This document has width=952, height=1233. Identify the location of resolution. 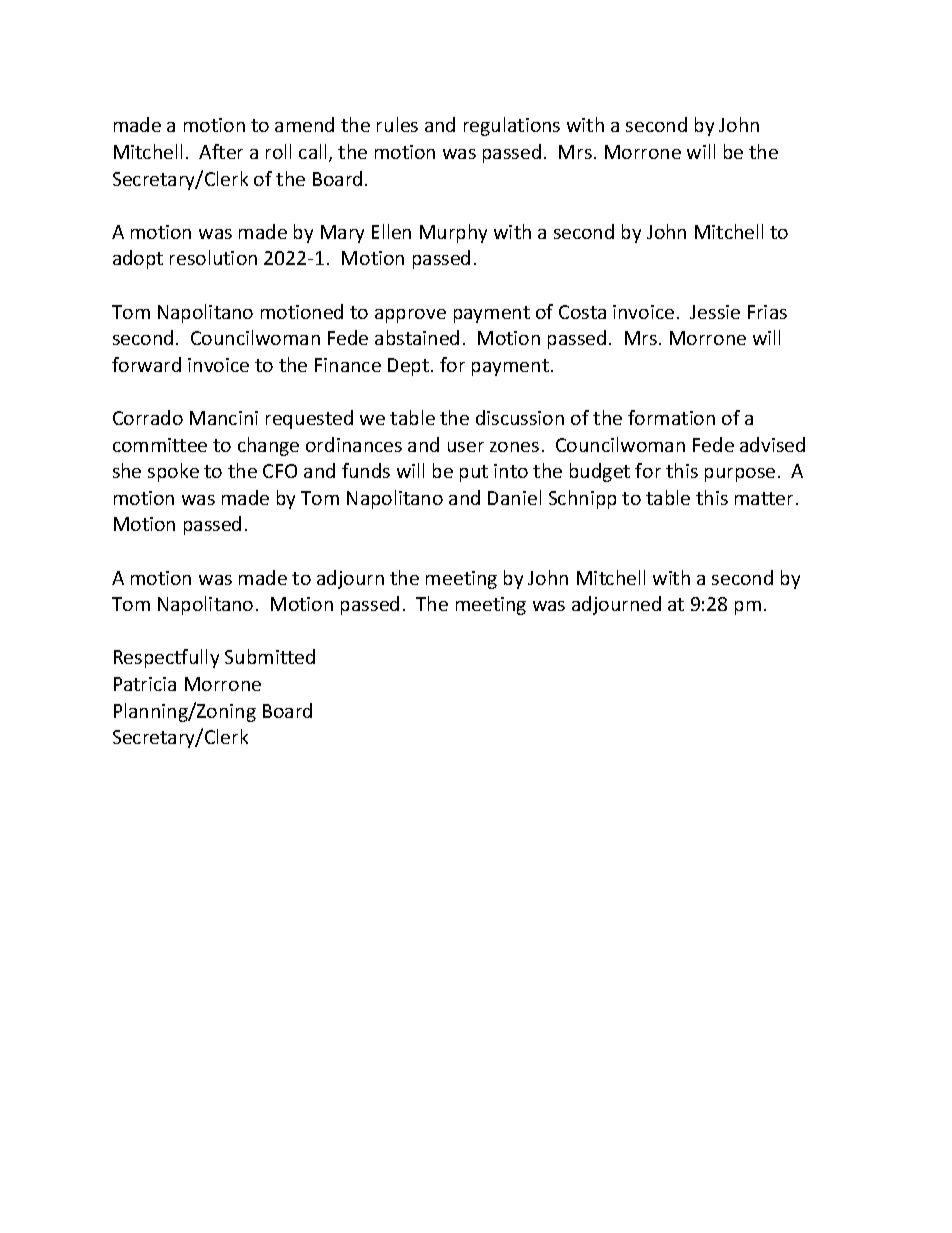
(213, 257).
